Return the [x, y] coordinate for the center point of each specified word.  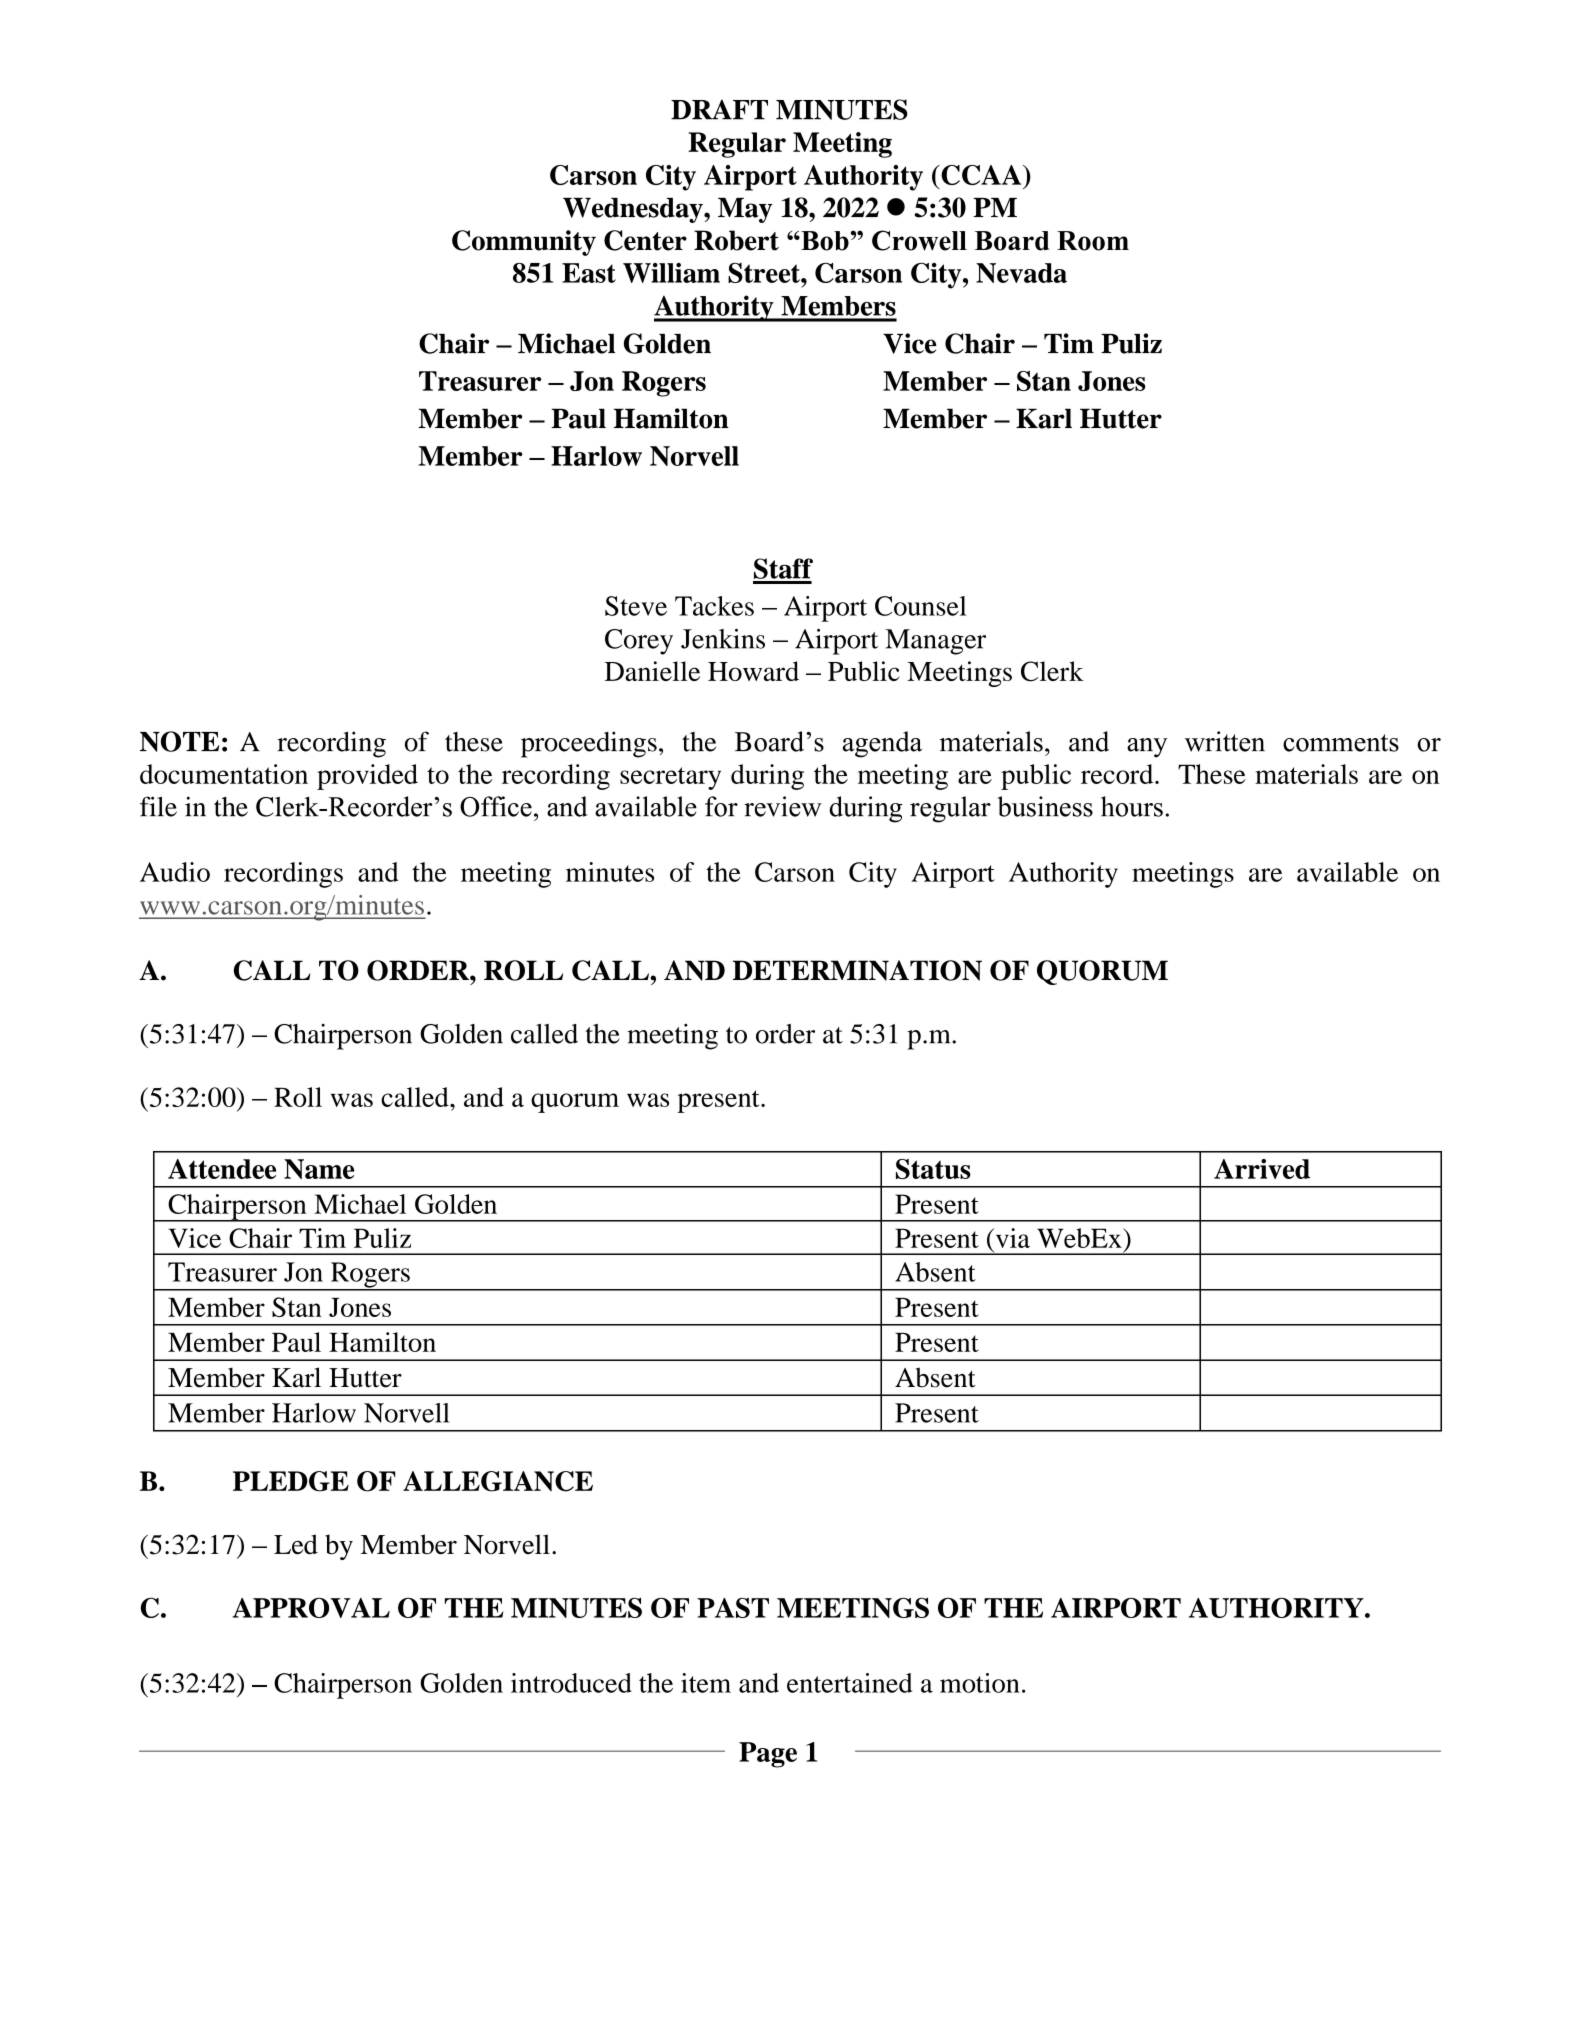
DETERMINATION [857, 970]
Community [524, 243]
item [706, 1683]
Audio [175, 872]
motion [980, 1683]
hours [1132, 806]
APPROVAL [311, 1608]
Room [1093, 241]
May [745, 210]
